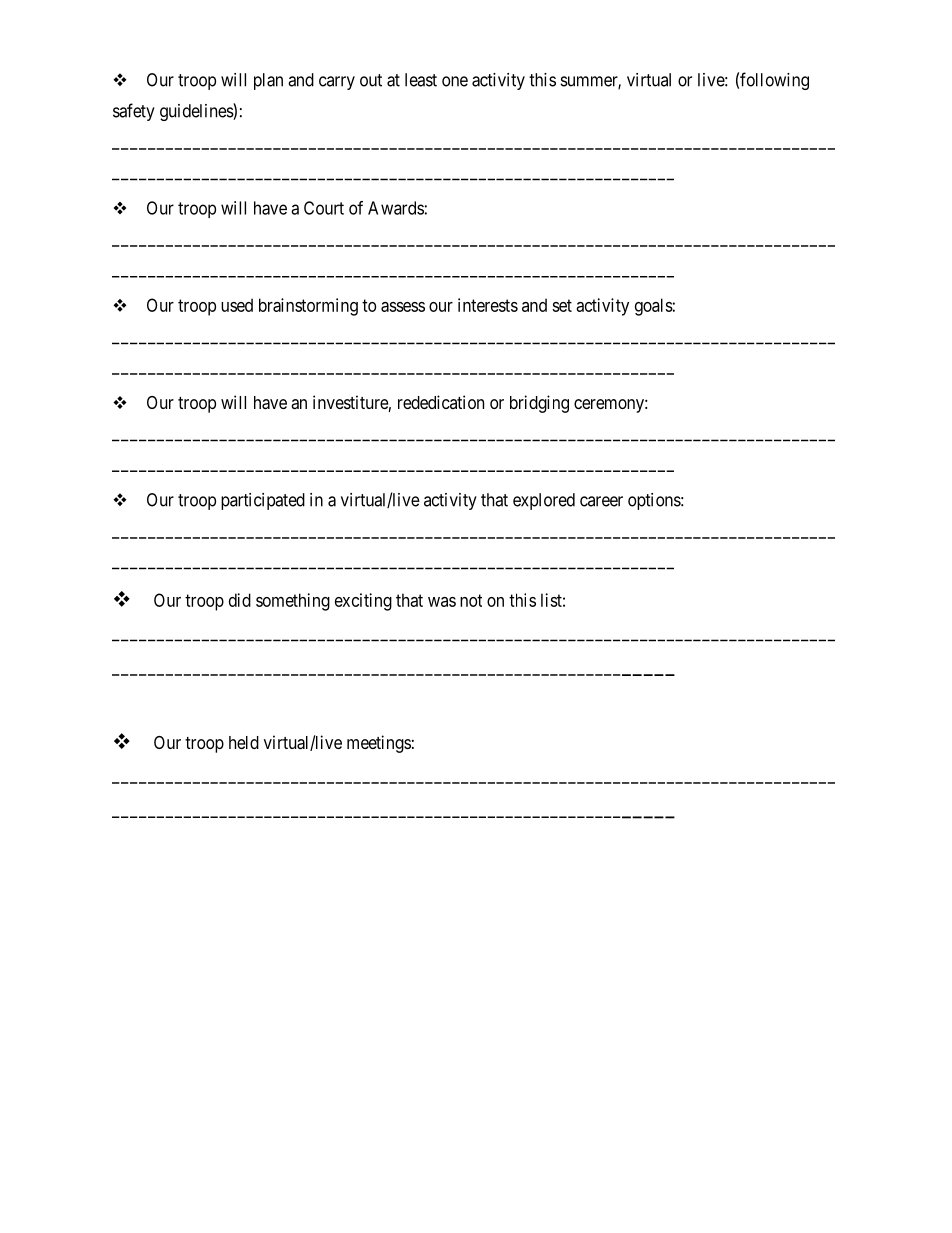 The width and height of the document is (952, 1233). Describe the element at coordinates (471, 600) in the document. I see `not` at that location.
